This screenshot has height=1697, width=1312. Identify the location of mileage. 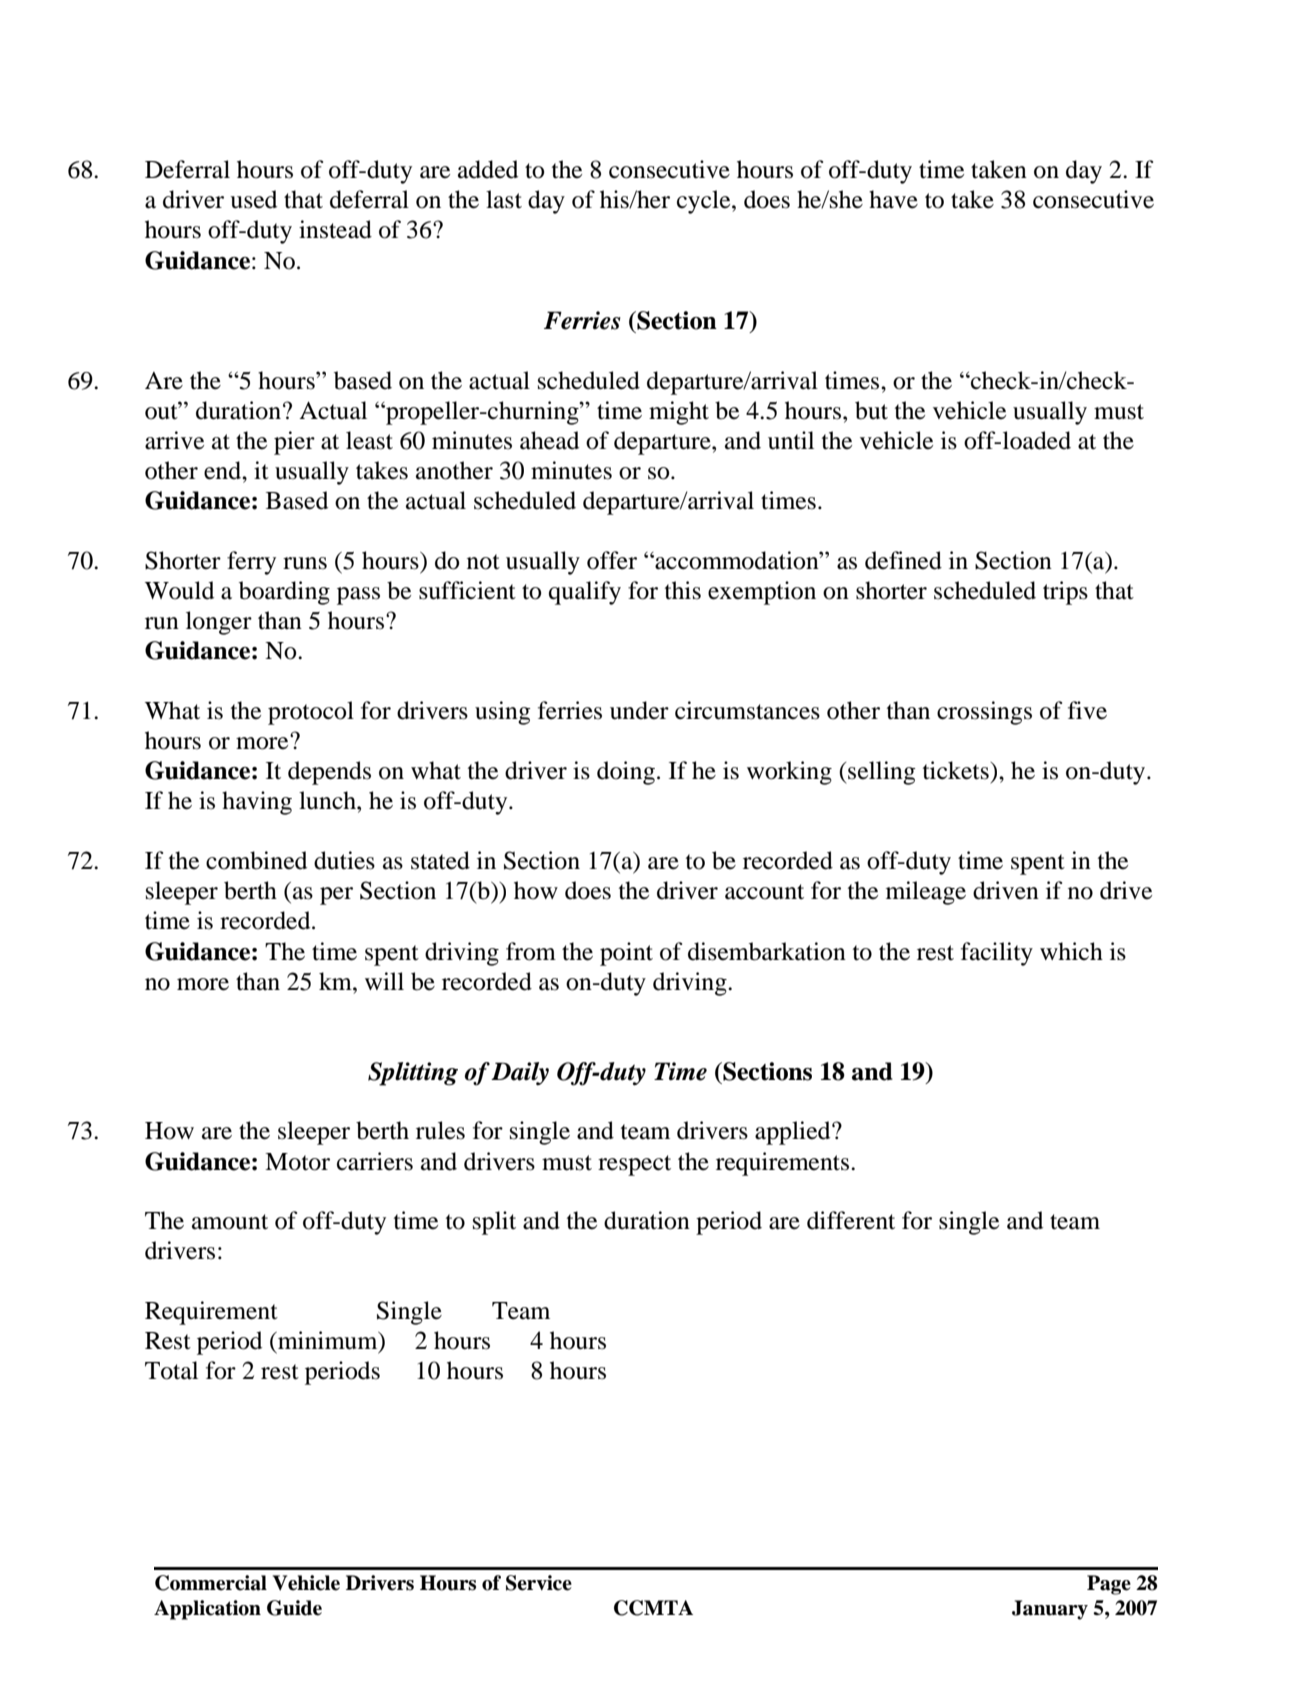
(926, 893).
